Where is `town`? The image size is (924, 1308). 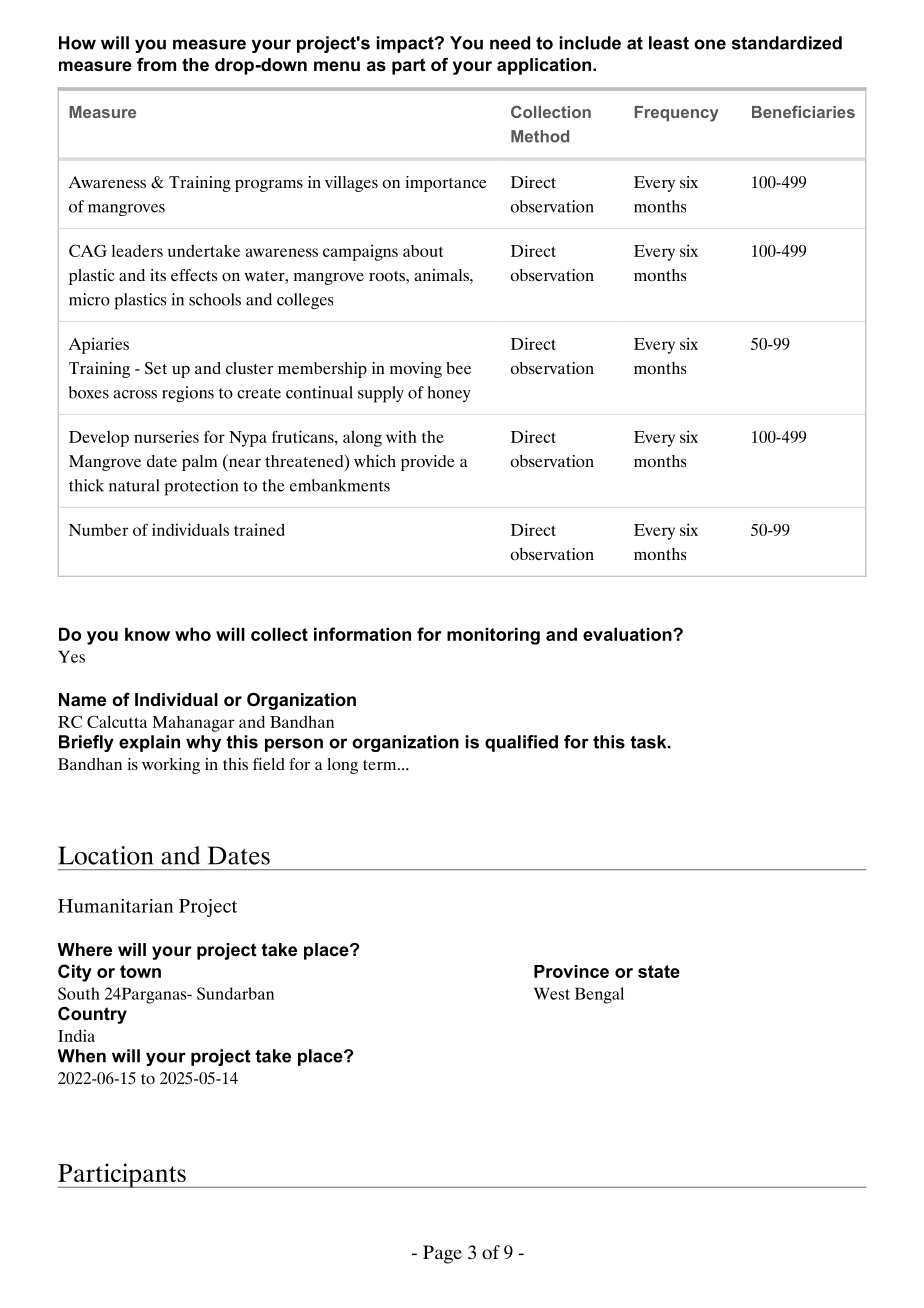
town is located at coordinates (140, 971).
